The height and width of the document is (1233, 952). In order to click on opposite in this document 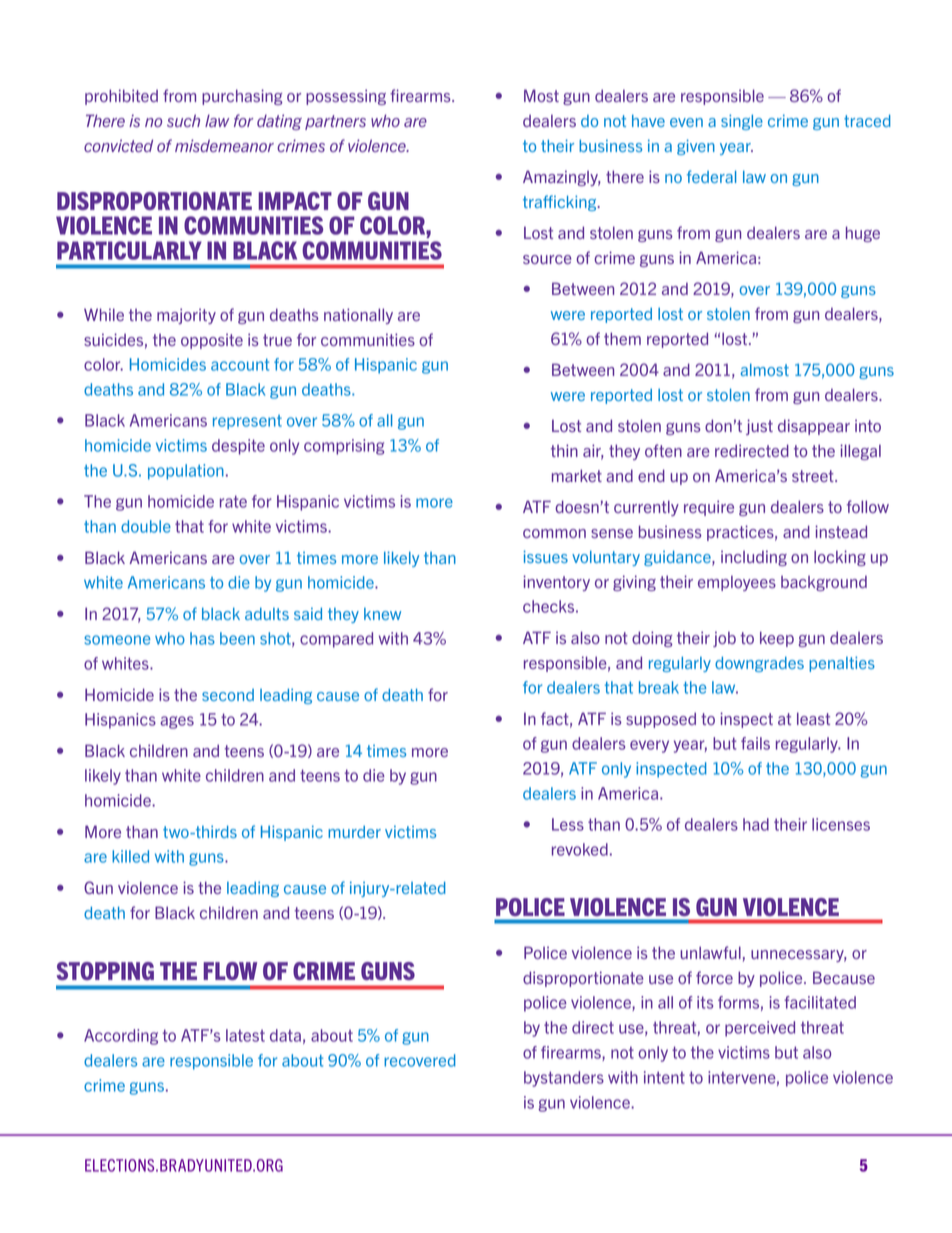, I will do `click(212, 341)`.
